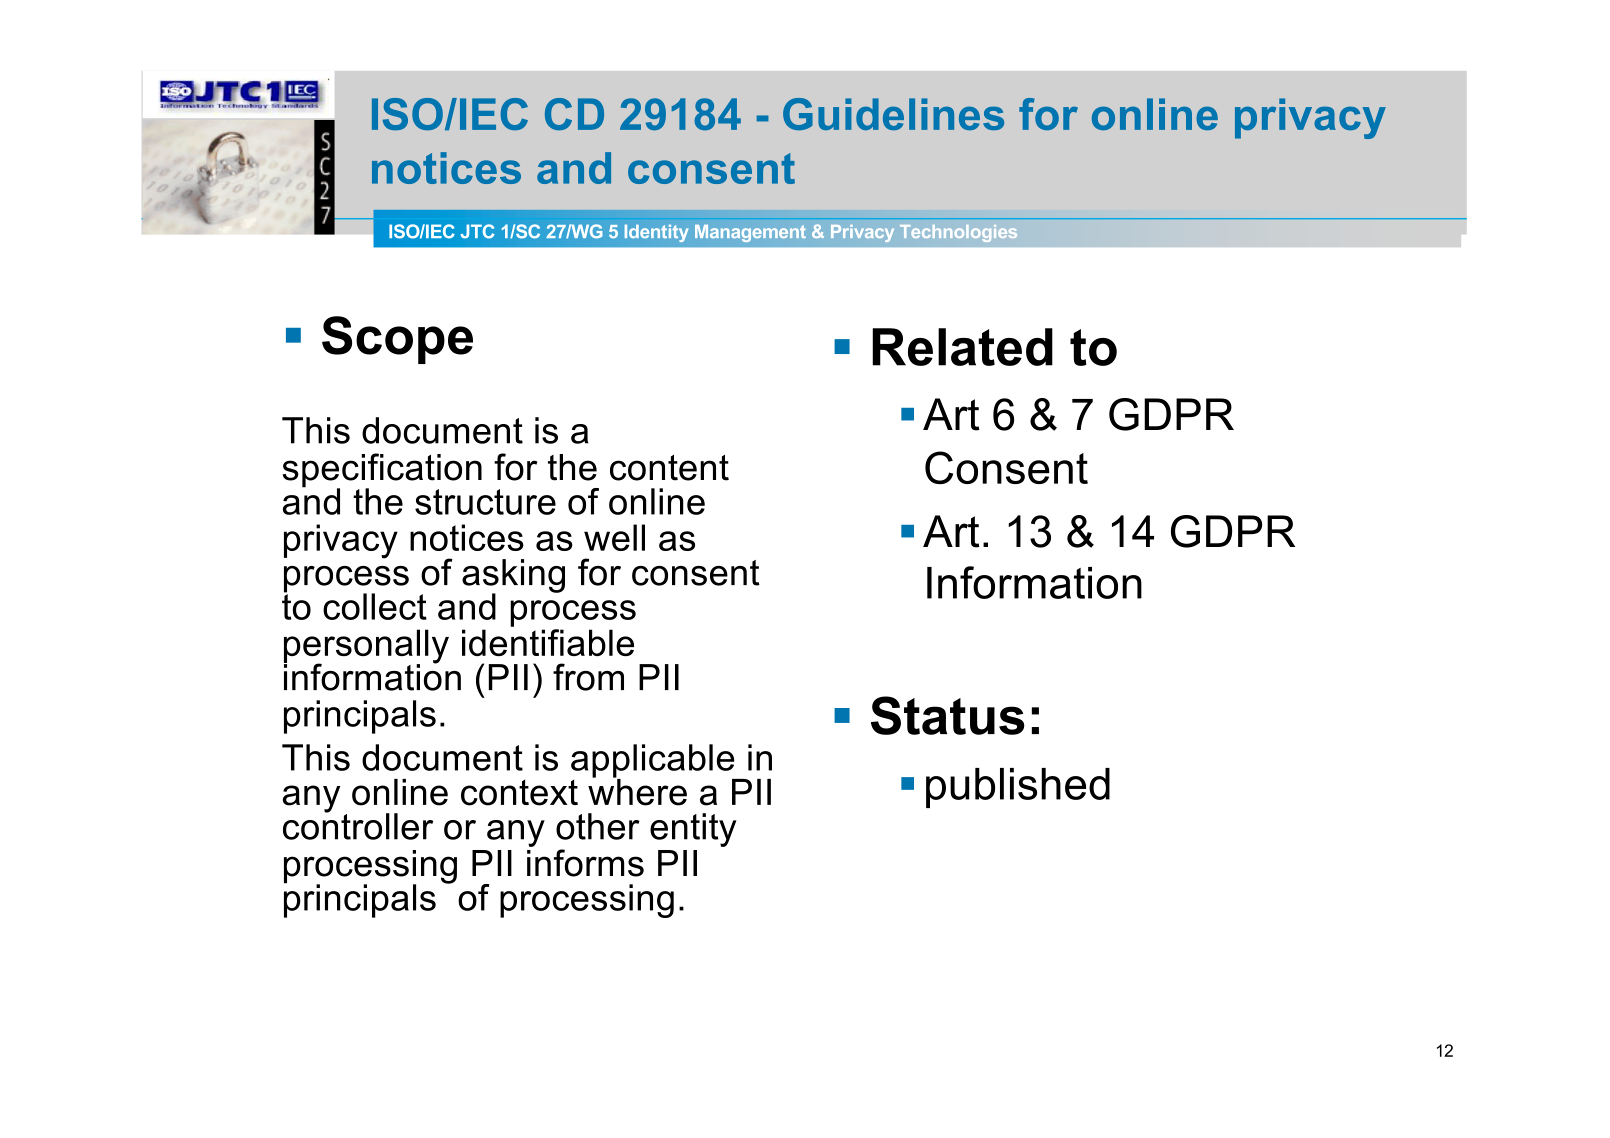 The height and width of the screenshot is (1138, 1610). I want to click on other, so click(598, 826).
